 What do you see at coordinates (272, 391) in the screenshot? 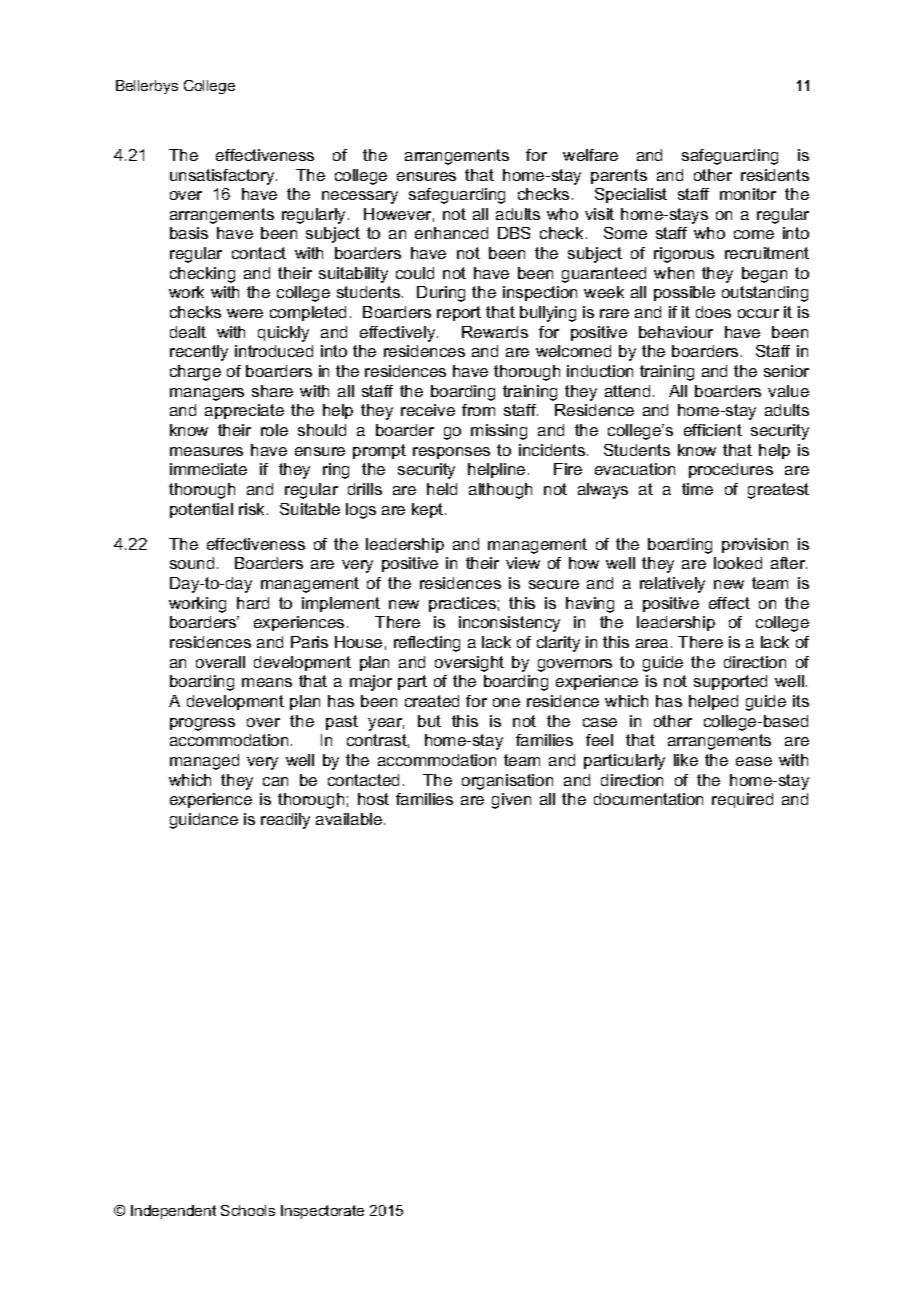
I see `share` at bounding box center [272, 391].
